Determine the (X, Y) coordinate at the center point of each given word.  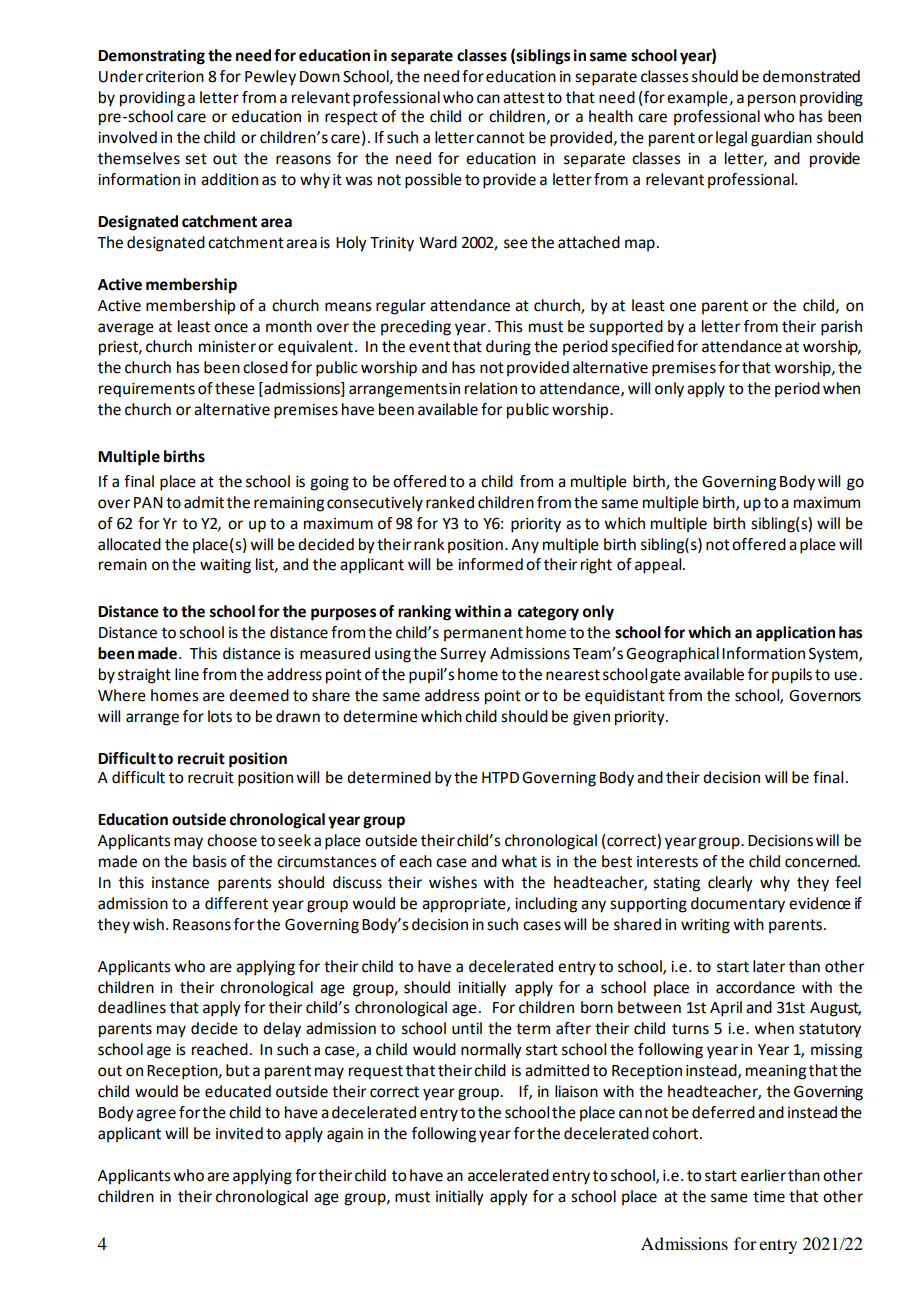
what (519, 861)
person (772, 100)
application (795, 634)
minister (227, 347)
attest (524, 98)
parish (841, 328)
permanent (483, 634)
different (236, 903)
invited (239, 1133)
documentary (738, 905)
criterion (175, 77)
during (508, 348)
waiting (225, 566)
